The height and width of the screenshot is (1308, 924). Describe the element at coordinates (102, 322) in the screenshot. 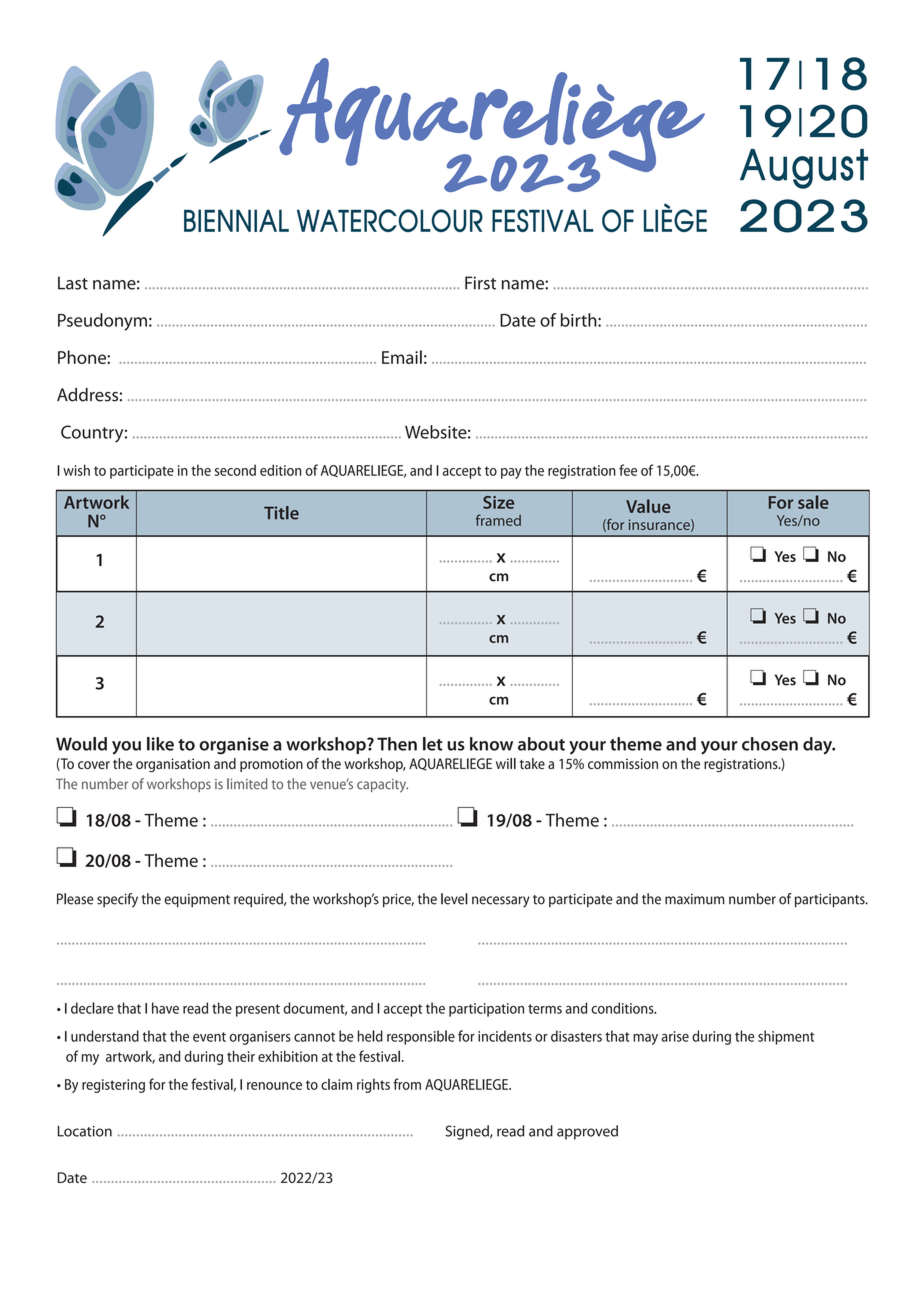

I see `Pseudonym` at that location.
